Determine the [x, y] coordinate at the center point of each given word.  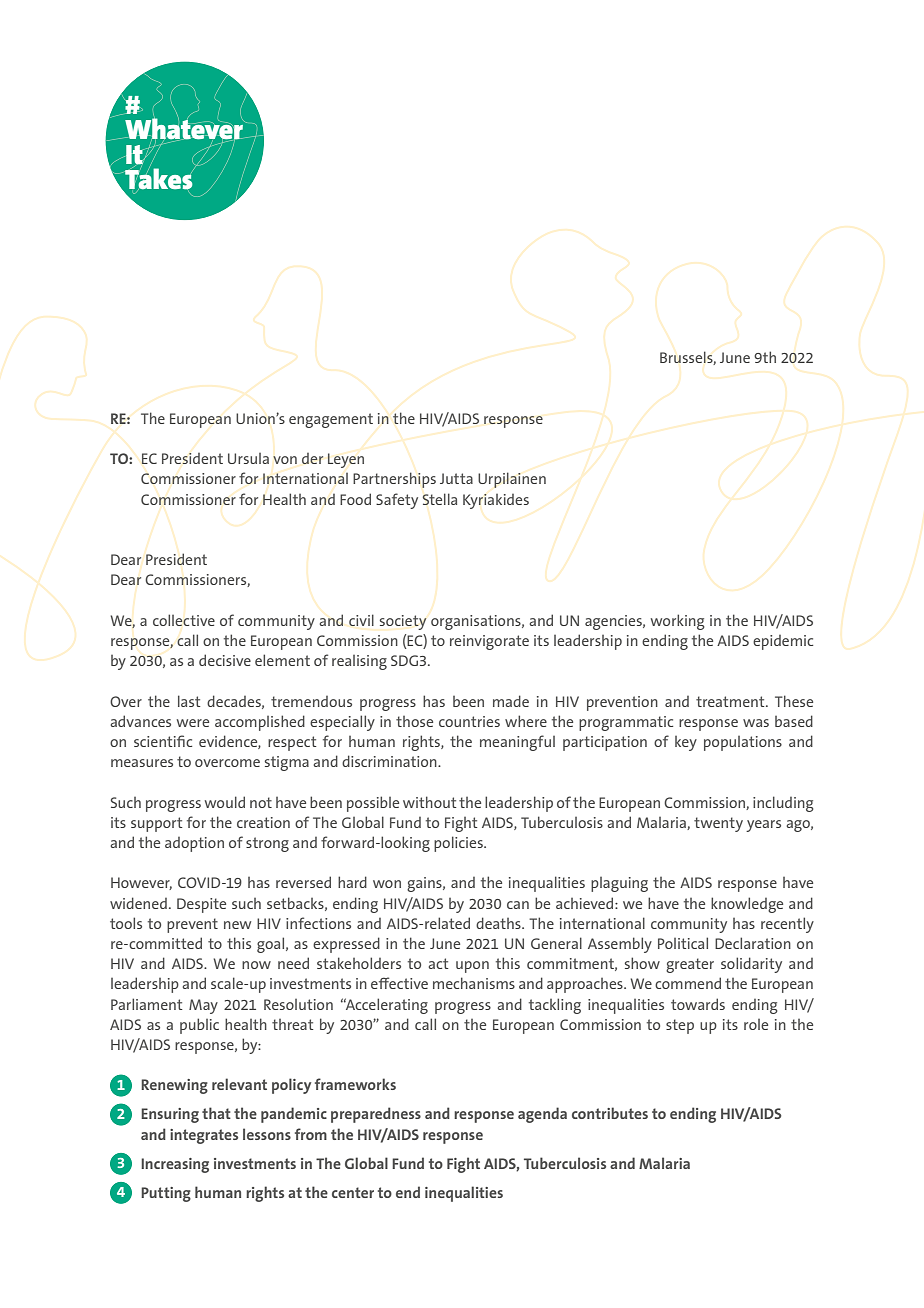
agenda [542, 1115]
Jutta [456, 478]
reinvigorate [489, 642]
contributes [610, 1113]
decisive [225, 660]
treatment [731, 701]
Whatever [185, 129]
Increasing [175, 1165]
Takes [159, 178]
